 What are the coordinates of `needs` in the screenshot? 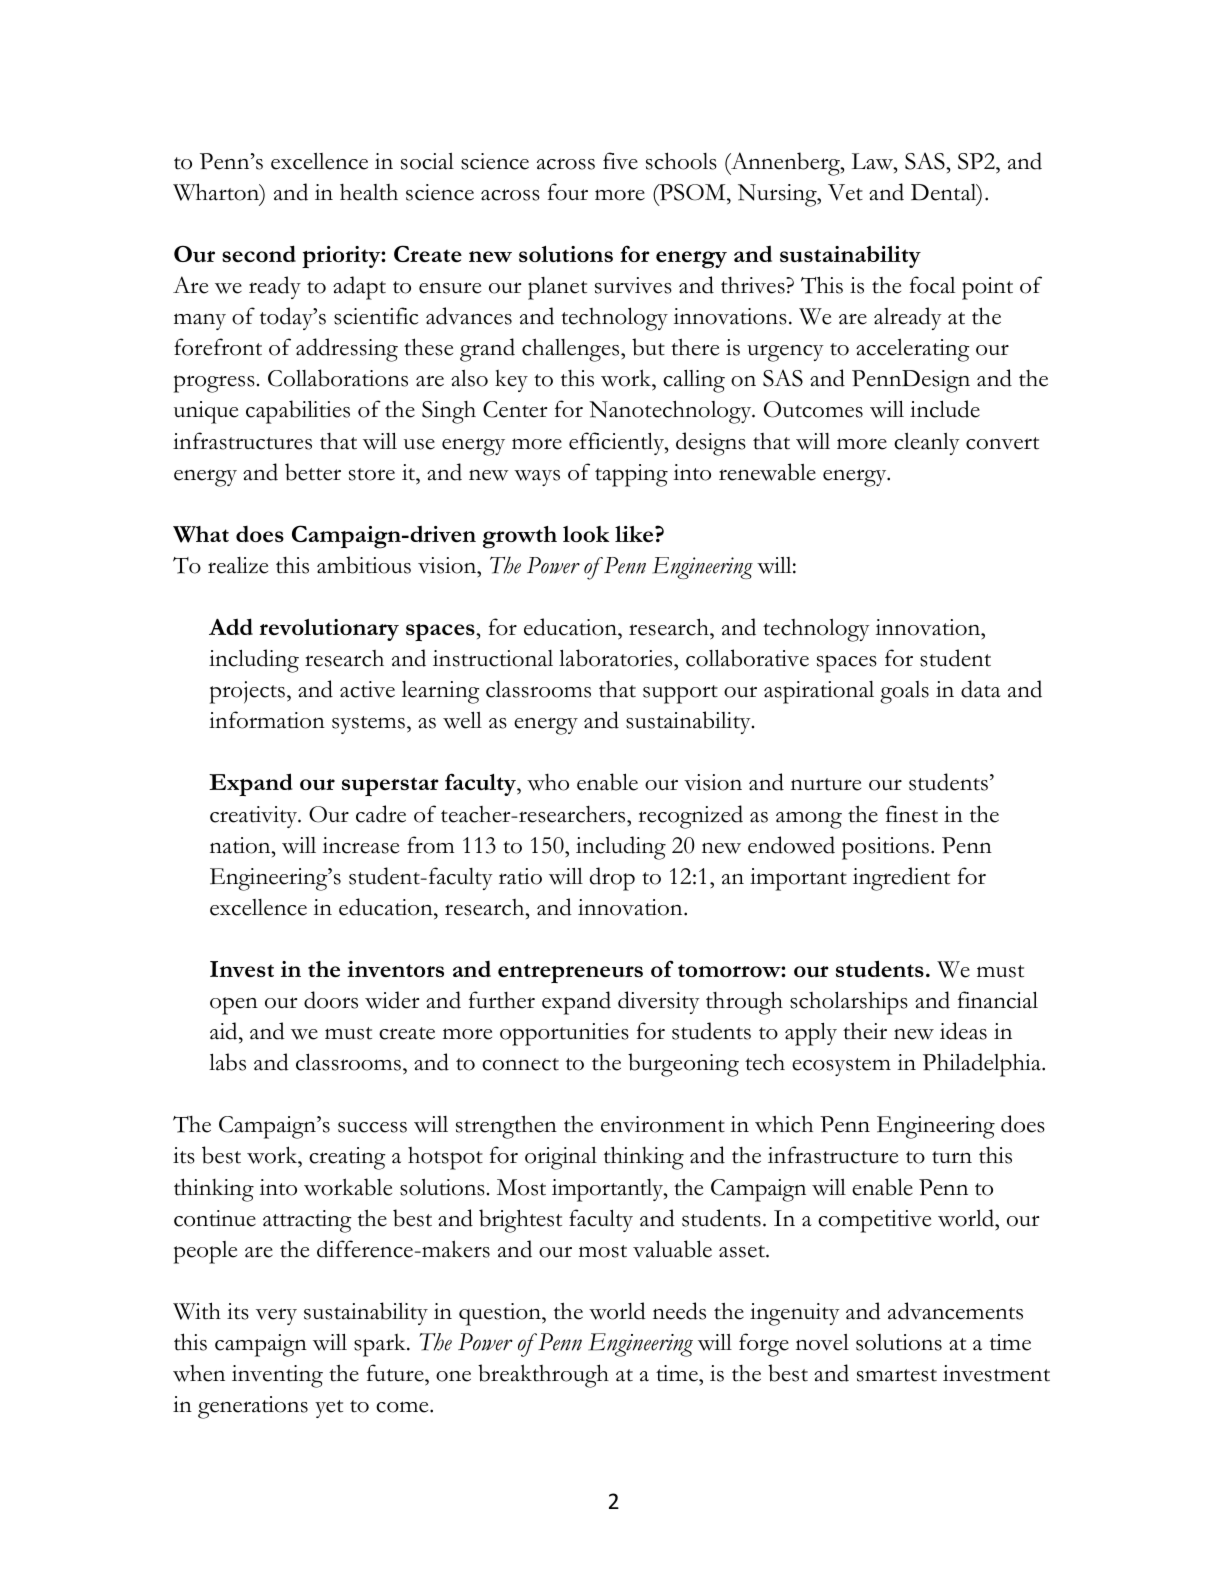 It's located at (679, 1311).
